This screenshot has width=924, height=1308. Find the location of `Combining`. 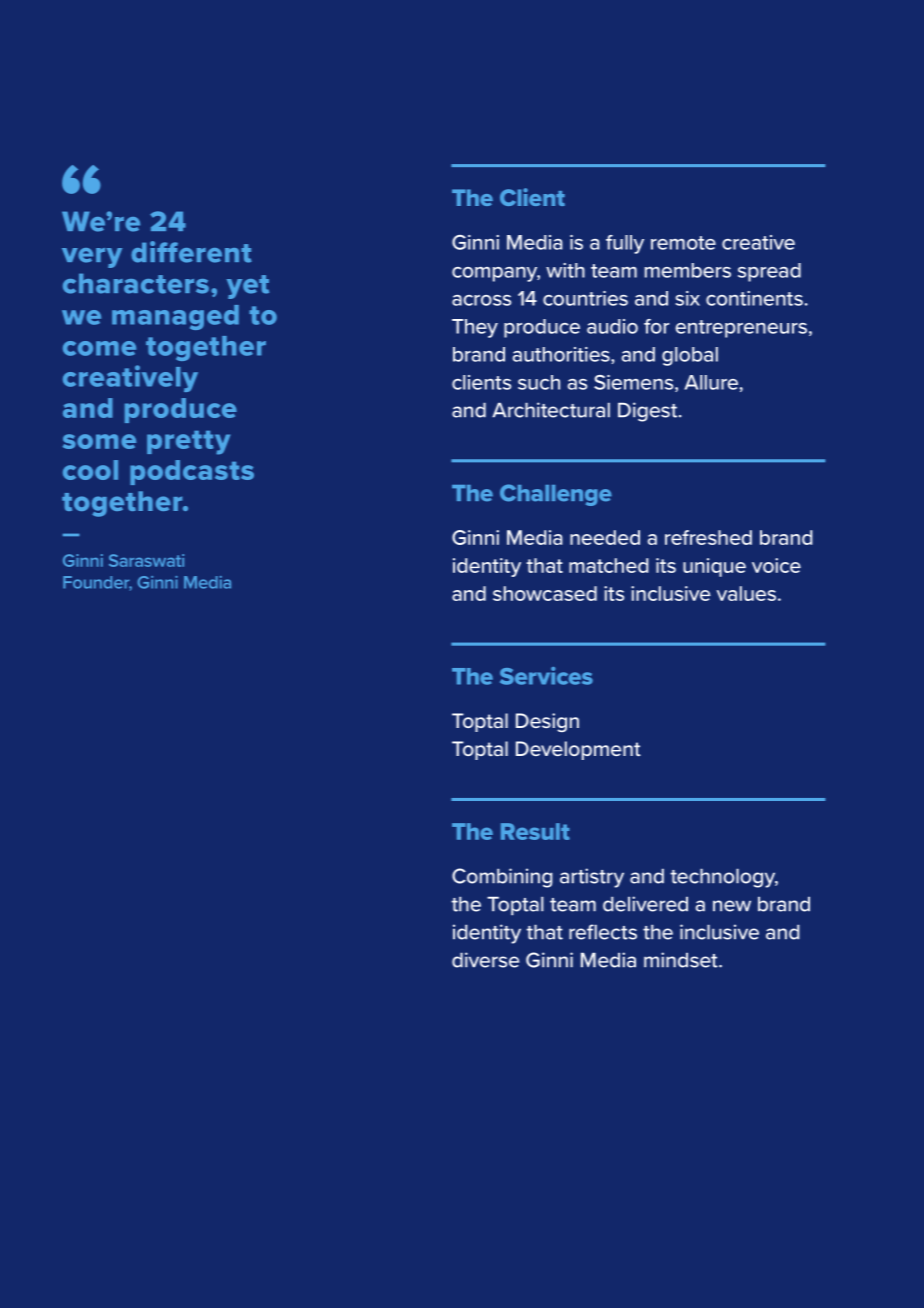

Combining is located at coordinates (502, 878).
